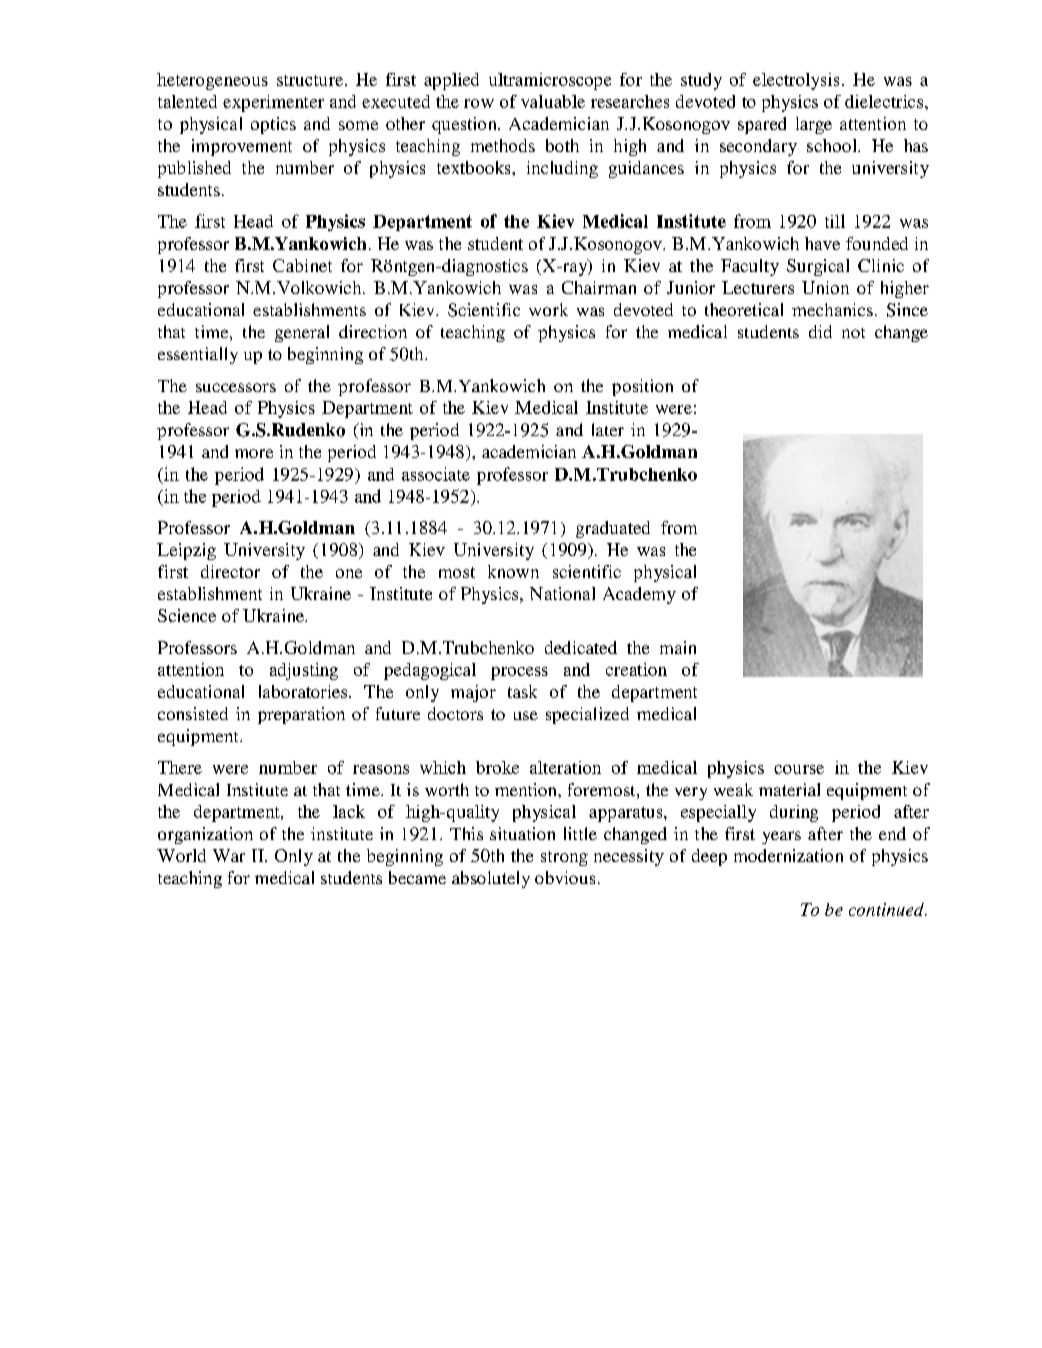 The width and height of the screenshot is (1042, 1348). What do you see at coordinates (254, 453) in the screenshot?
I see `more` at bounding box center [254, 453].
